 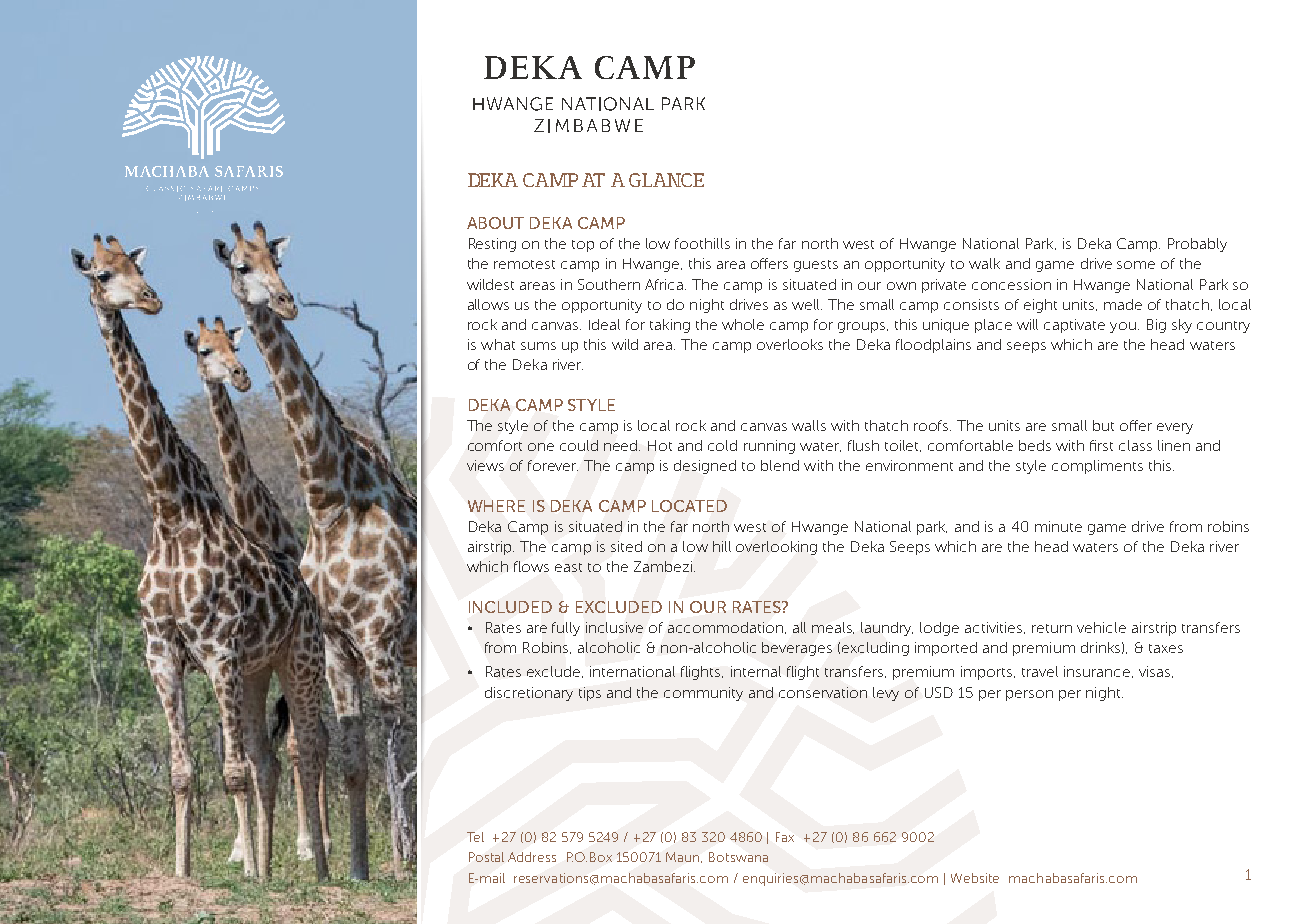 What do you see at coordinates (532, 857) in the screenshot?
I see `Address` at bounding box center [532, 857].
